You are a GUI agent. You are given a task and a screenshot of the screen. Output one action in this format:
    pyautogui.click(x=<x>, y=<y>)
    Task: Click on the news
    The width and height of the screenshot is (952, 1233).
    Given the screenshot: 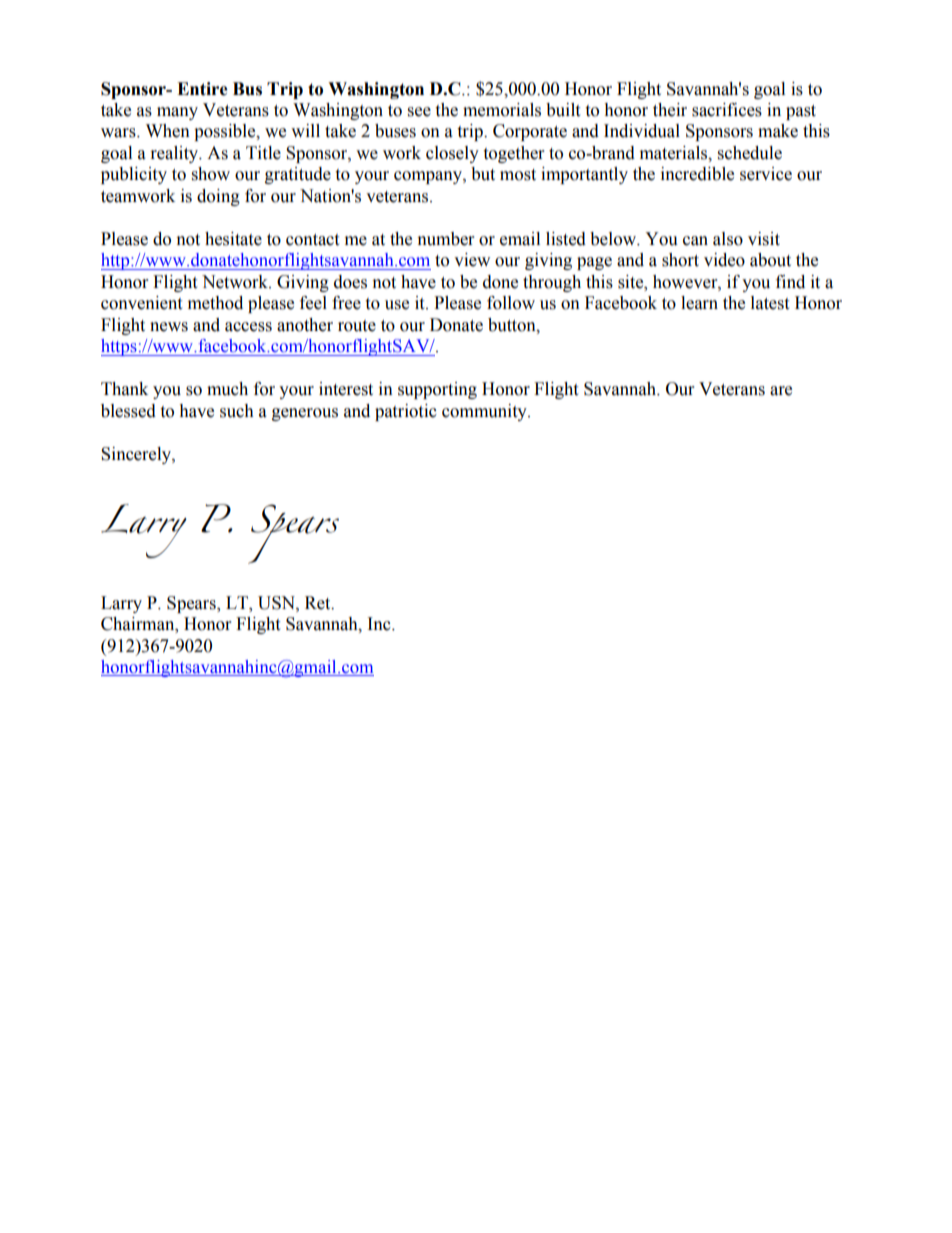 What is the action you would take?
    pyautogui.click(x=169, y=327)
